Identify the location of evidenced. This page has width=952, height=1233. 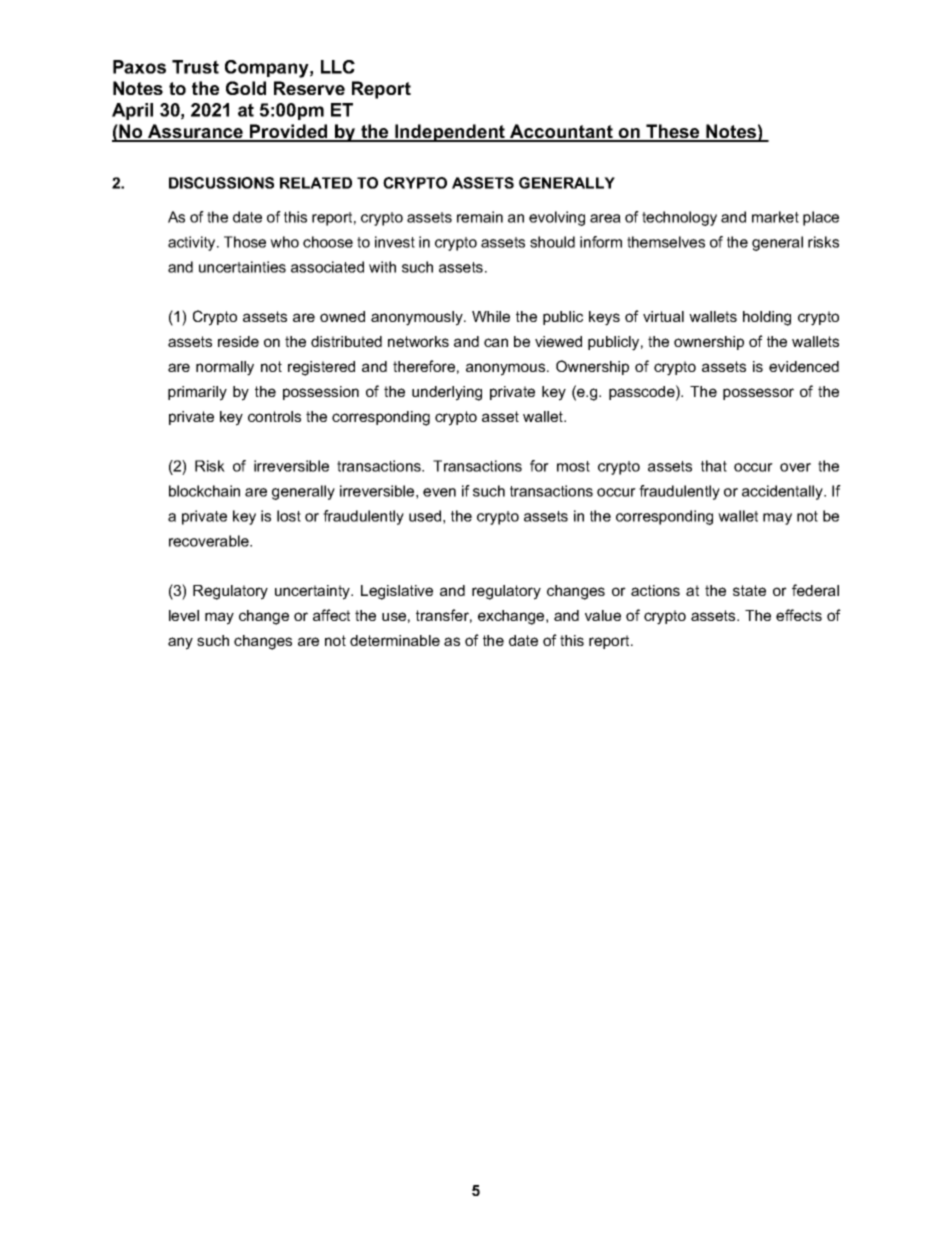
(804, 366).
